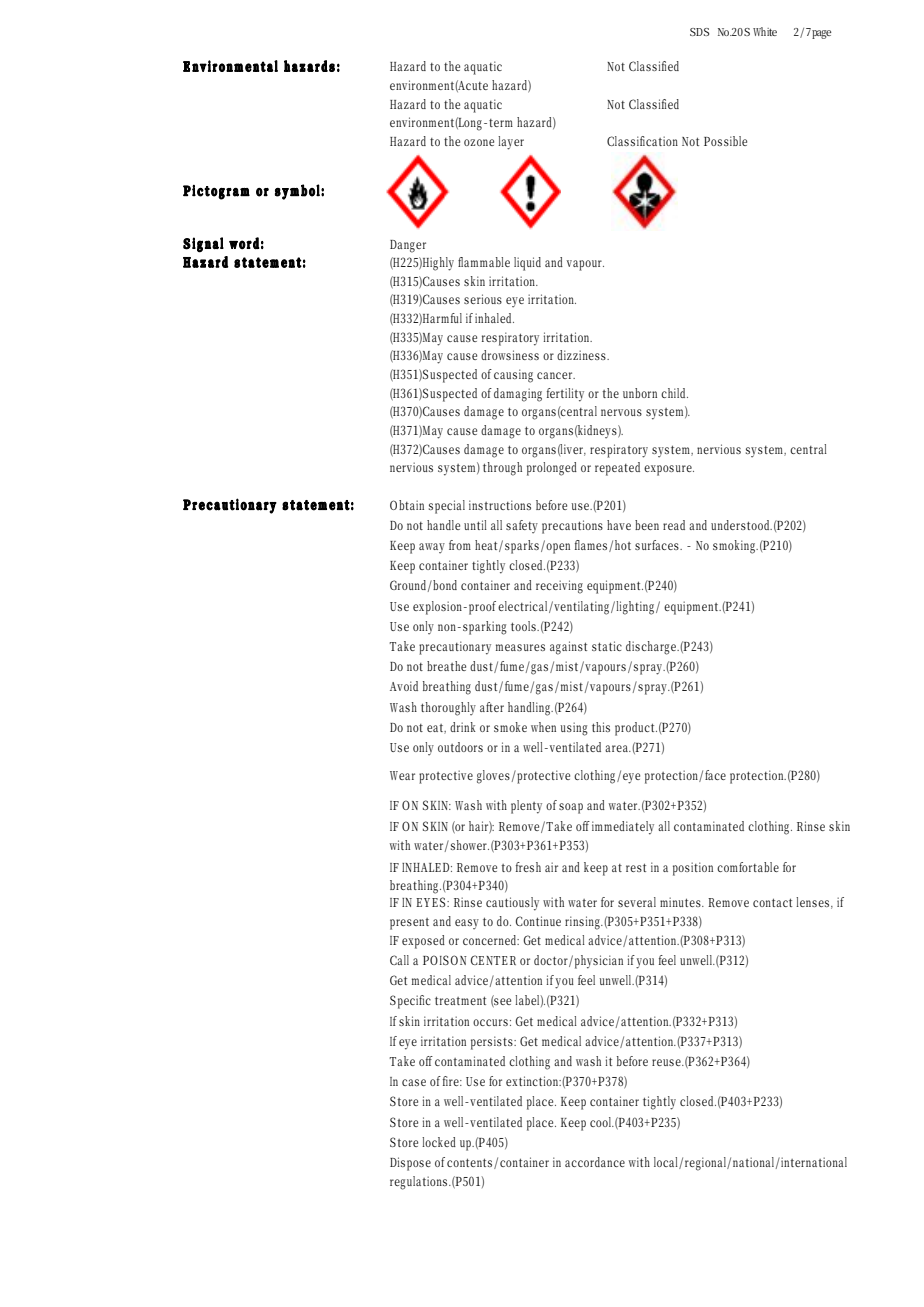 The width and height of the page is (924, 1307). I want to click on Possible, so click(725, 141).
